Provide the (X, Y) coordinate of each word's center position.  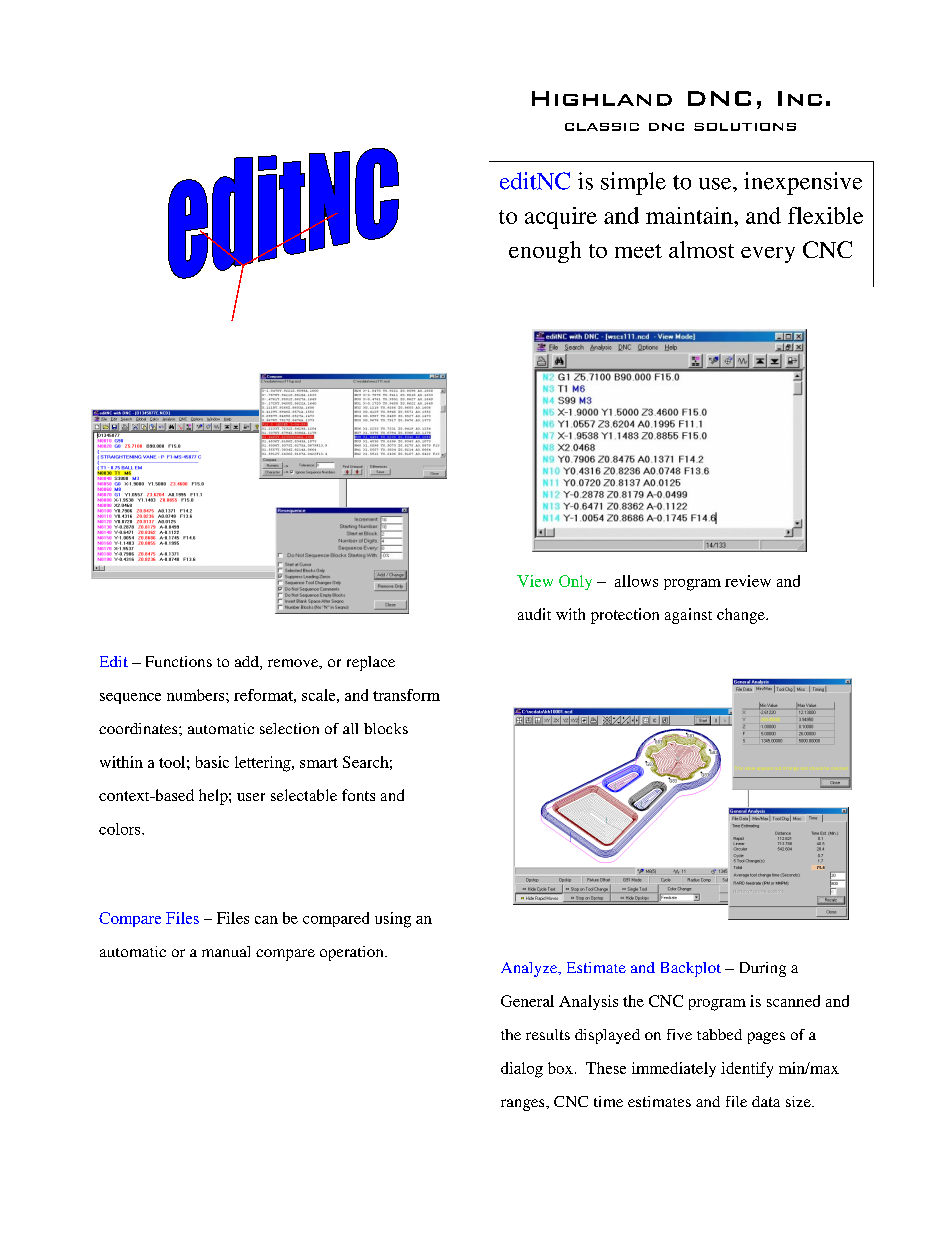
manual (226, 951)
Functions (179, 661)
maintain (690, 215)
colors (121, 829)
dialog (522, 1070)
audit (534, 614)
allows (636, 581)
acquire (561, 218)
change (742, 616)
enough (545, 252)
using (393, 920)
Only (575, 582)
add (248, 663)
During (763, 969)
